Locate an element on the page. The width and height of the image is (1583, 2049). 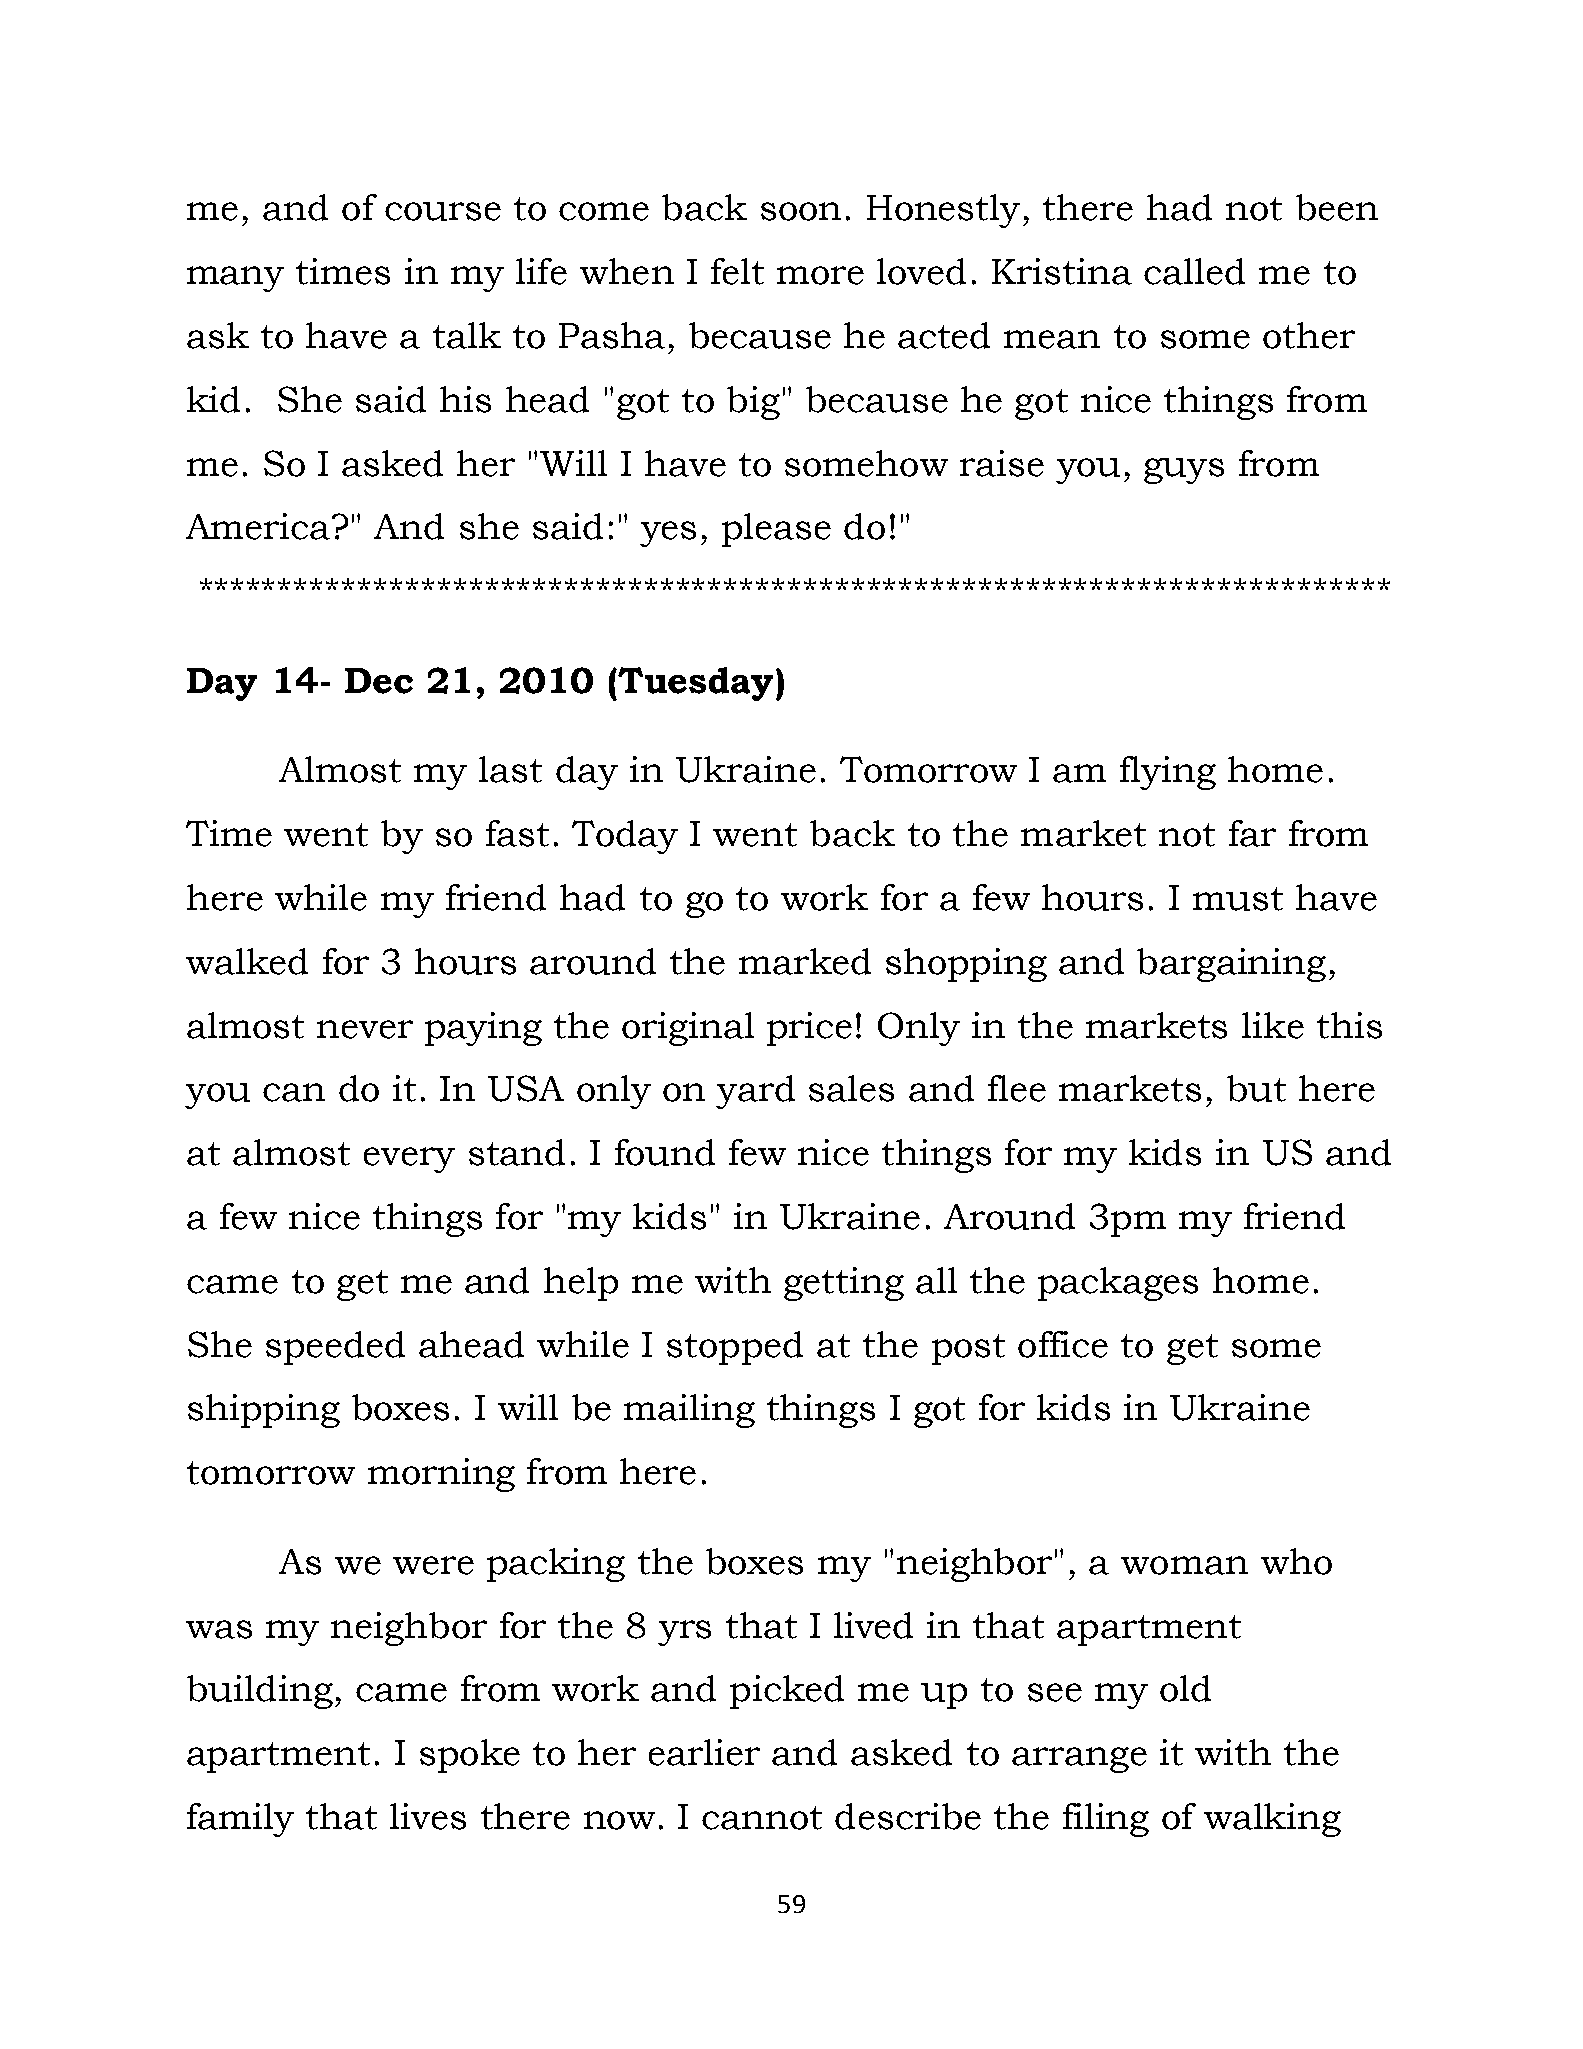
price is located at coordinates (809, 1029).
